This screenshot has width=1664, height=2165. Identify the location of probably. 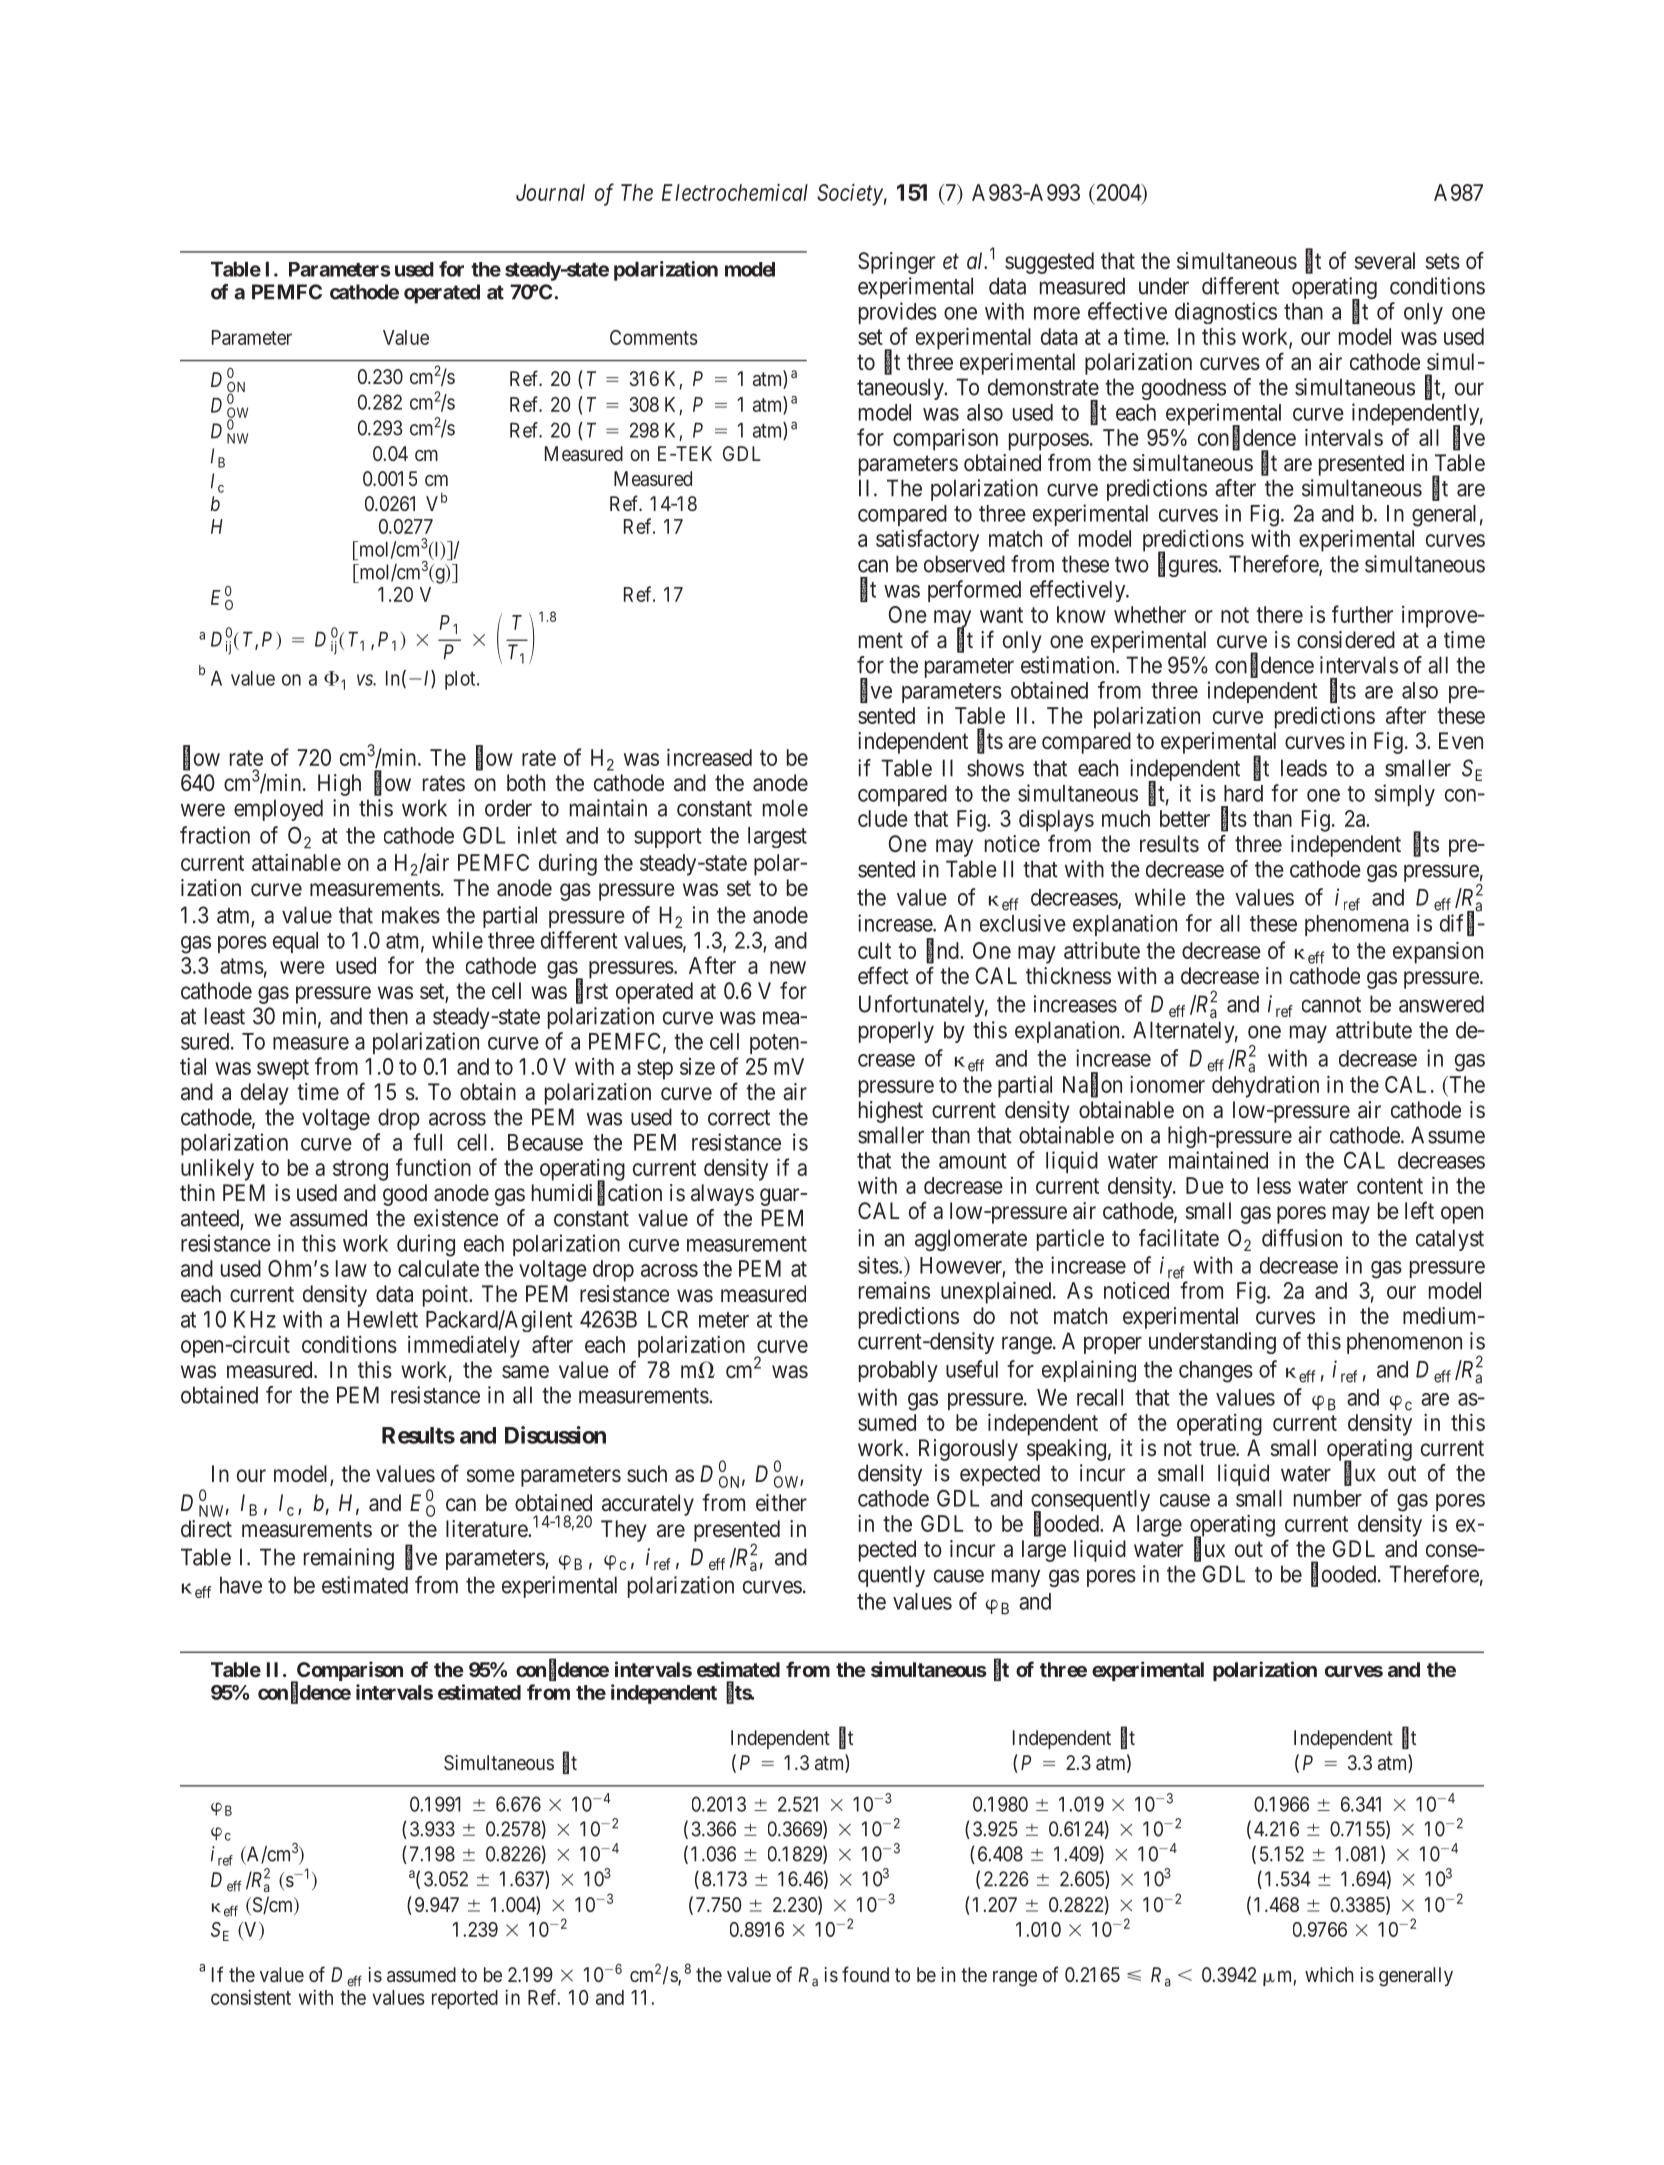
(898, 1371).
